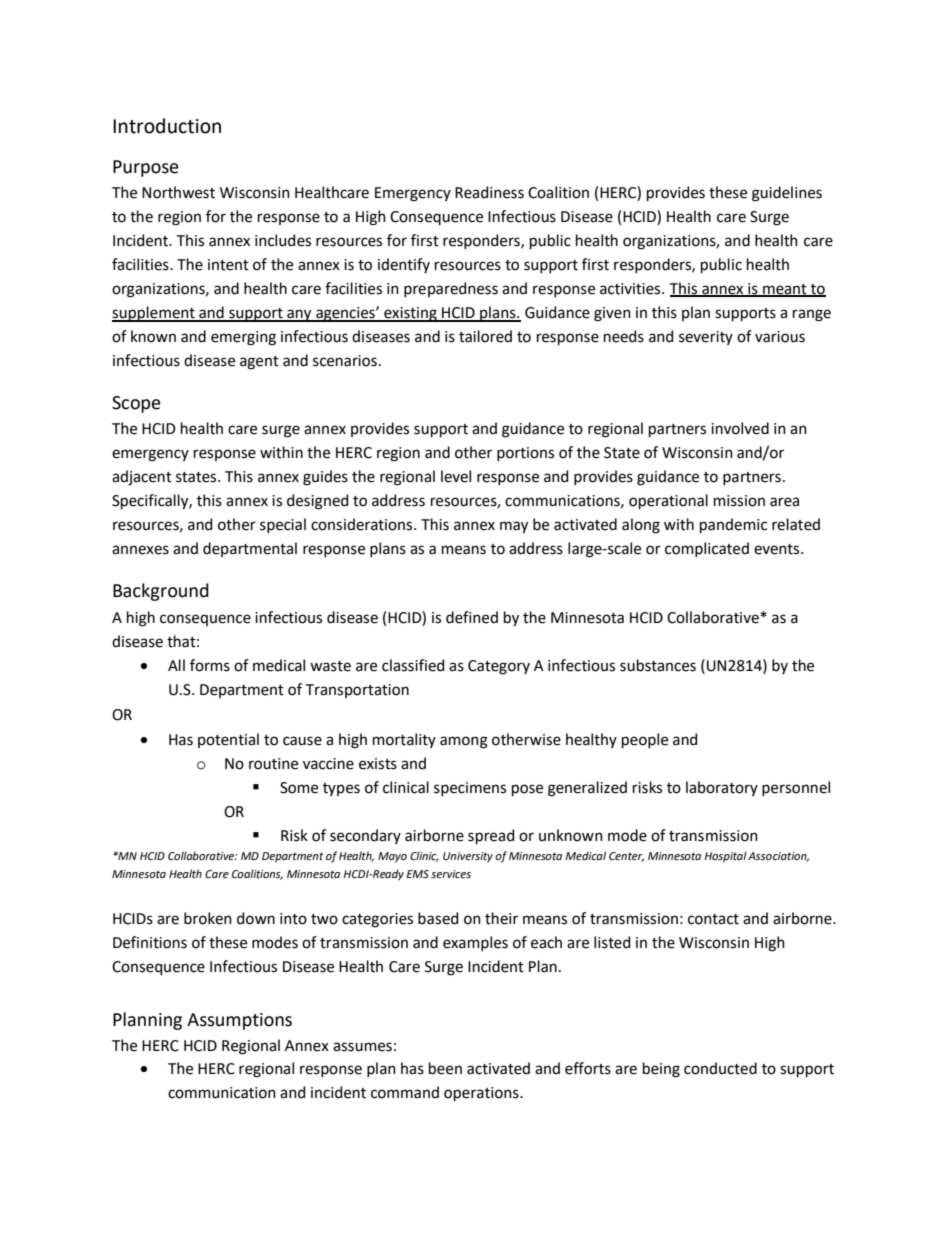 The height and width of the page is (1233, 952). What do you see at coordinates (733, 525) in the page?
I see `pandemic` at bounding box center [733, 525].
